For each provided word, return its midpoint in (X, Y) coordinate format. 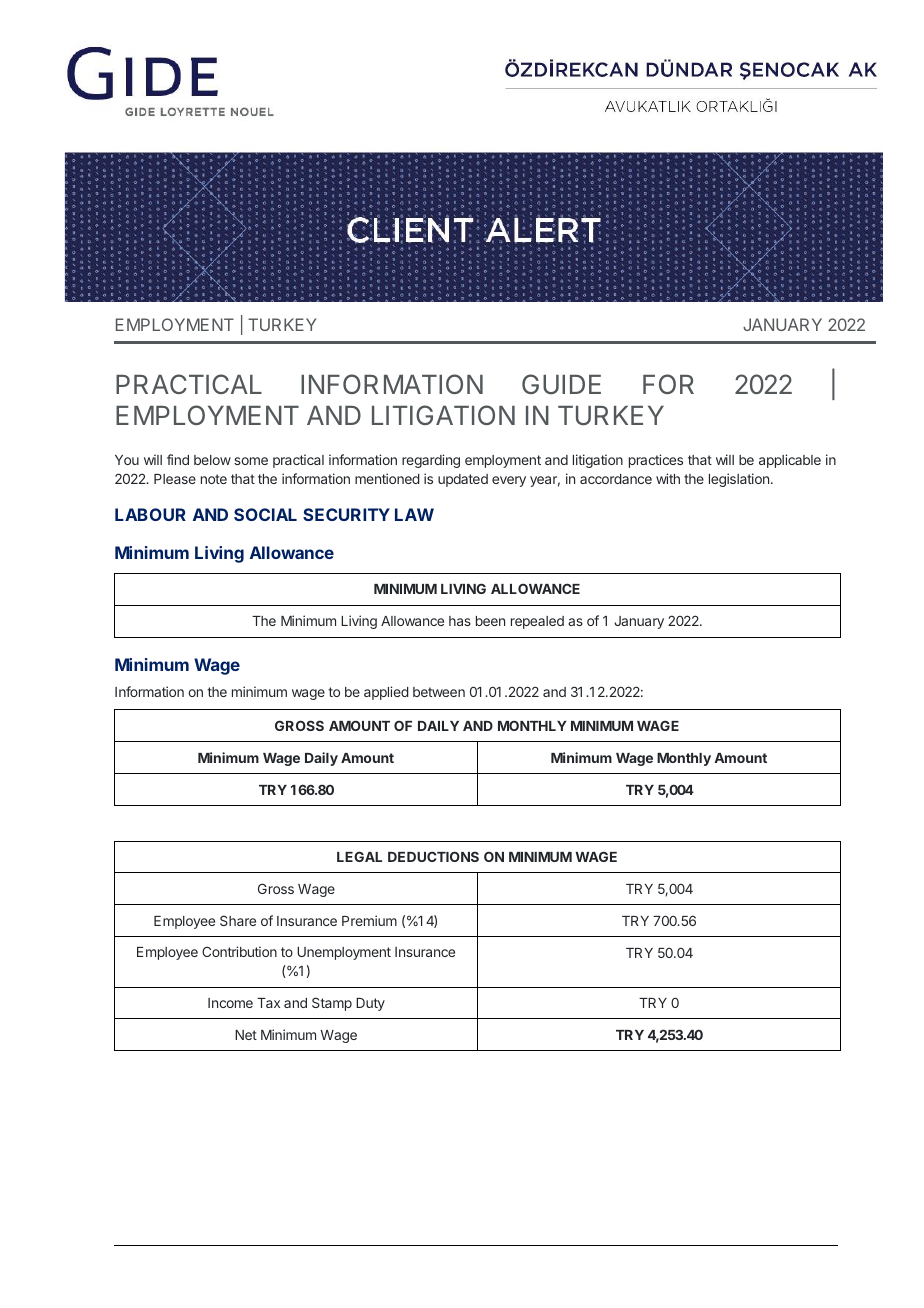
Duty (370, 1004)
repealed (537, 622)
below (212, 460)
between (439, 692)
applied (386, 693)
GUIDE (561, 384)
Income (230, 1003)
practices (656, 461)
